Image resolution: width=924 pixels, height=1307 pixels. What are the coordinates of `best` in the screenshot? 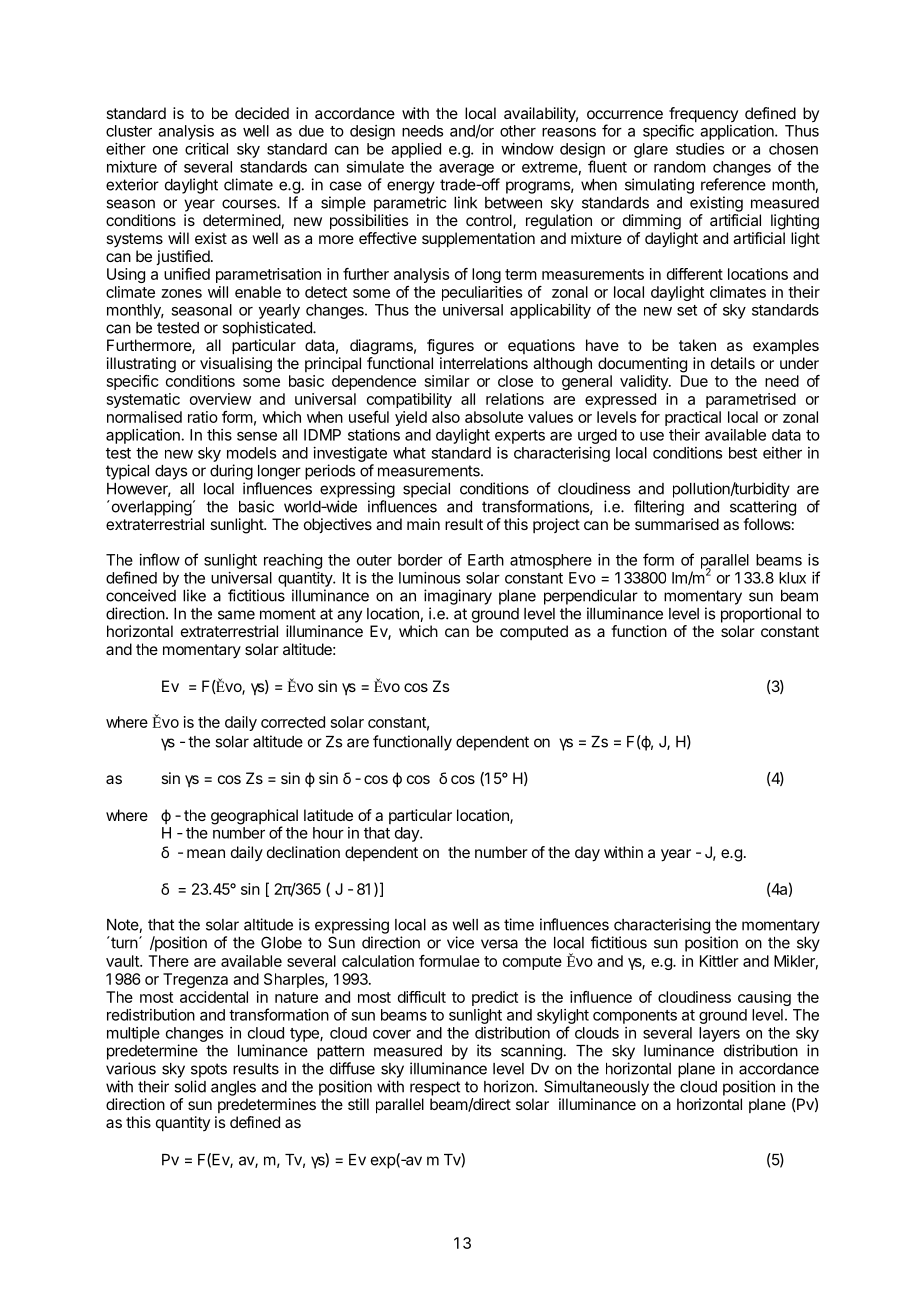 It's located at (743, 453).
